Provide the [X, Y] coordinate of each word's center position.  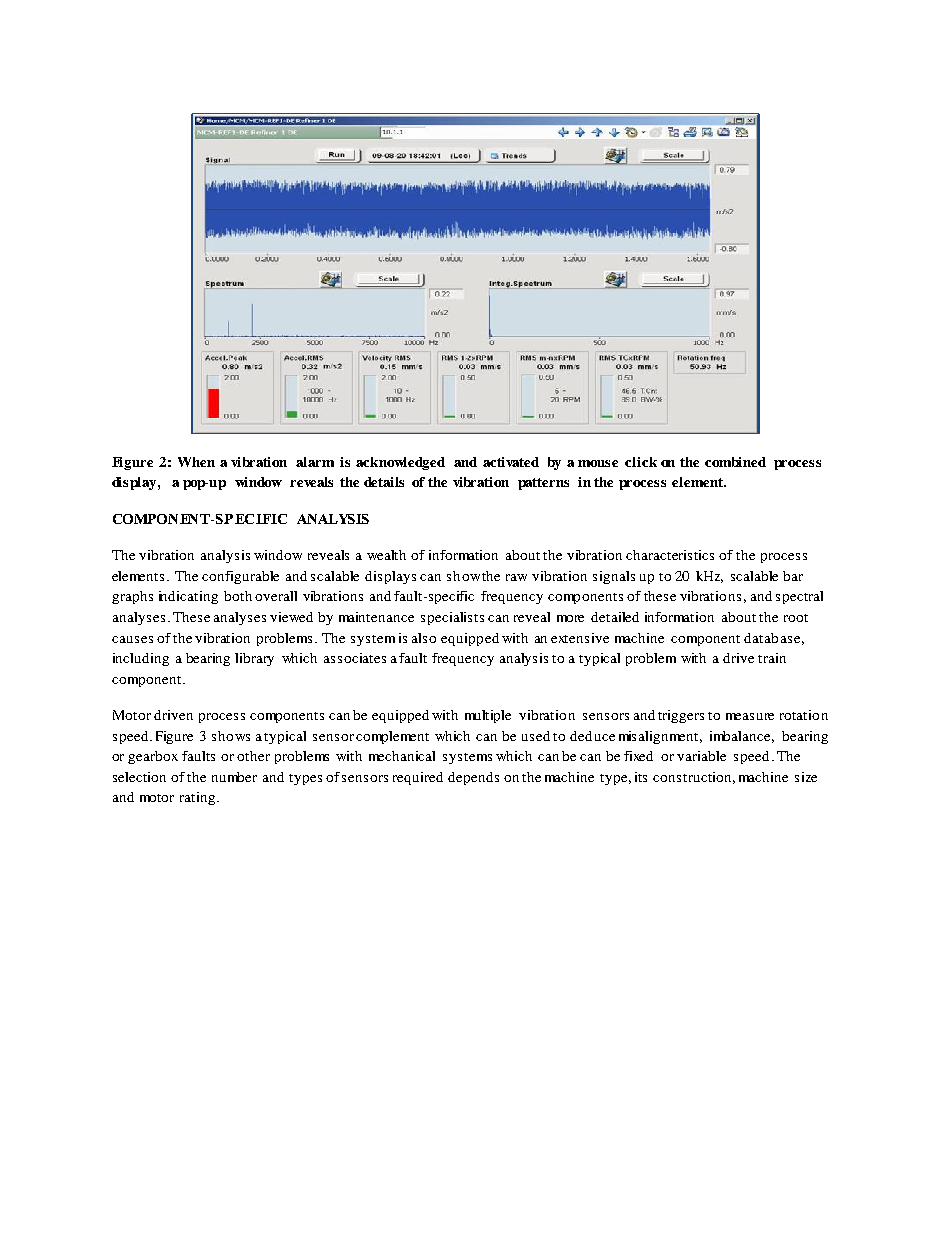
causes [132, 639]
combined [735, 462]
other [253, 756]
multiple [488, 716]
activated [511, 462]
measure [750, 716]
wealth [386, 555]
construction [694, 778]
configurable [240, 577]
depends [473, 778]
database [772, 638]
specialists [452, 618]
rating [197, 798]
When [196, 462]
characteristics [670, 555]
